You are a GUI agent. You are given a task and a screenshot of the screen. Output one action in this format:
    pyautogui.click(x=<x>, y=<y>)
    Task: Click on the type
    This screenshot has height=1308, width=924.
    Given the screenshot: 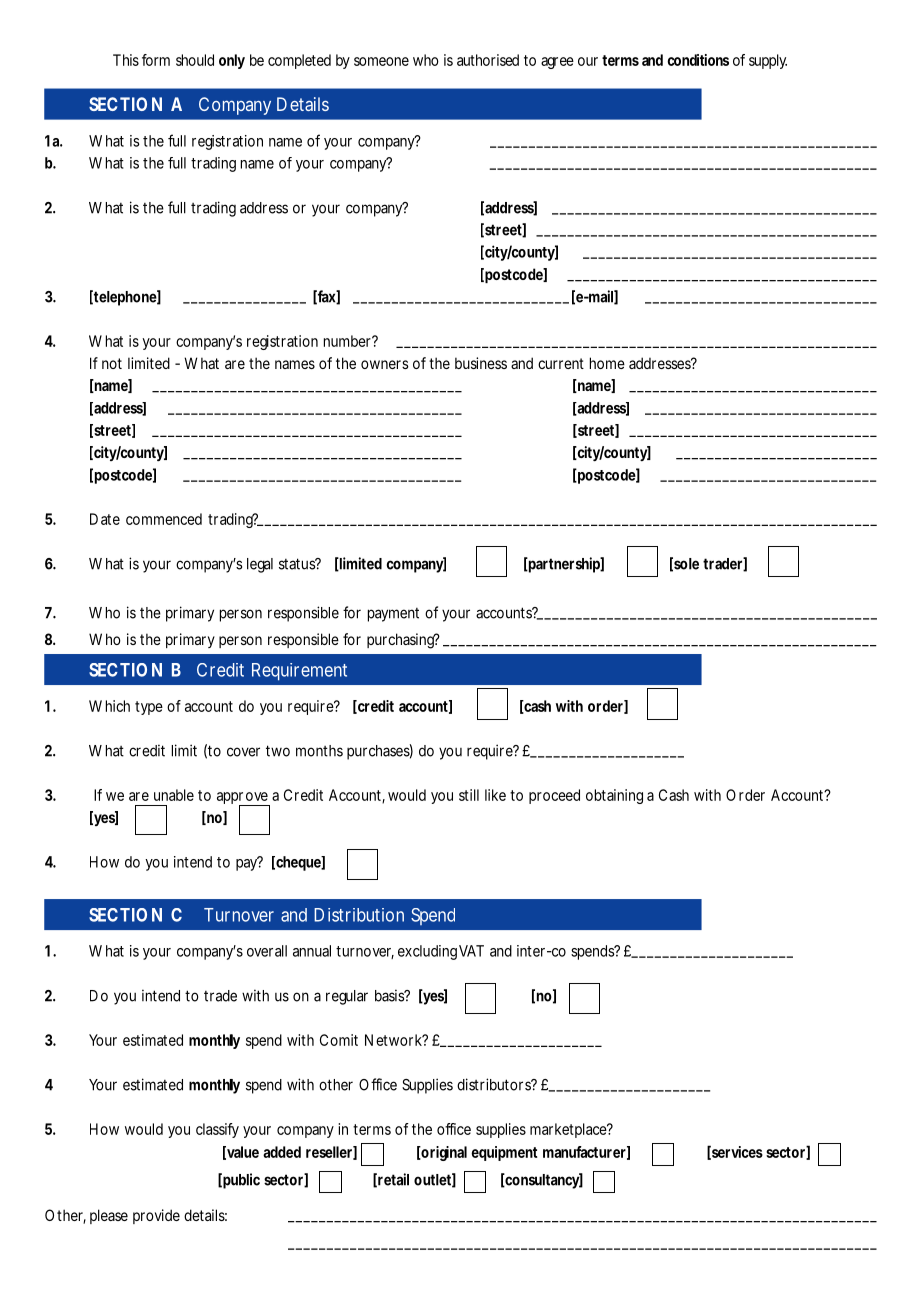 What is the action you would take?
    pyautogui.click(x=149, y=708)
